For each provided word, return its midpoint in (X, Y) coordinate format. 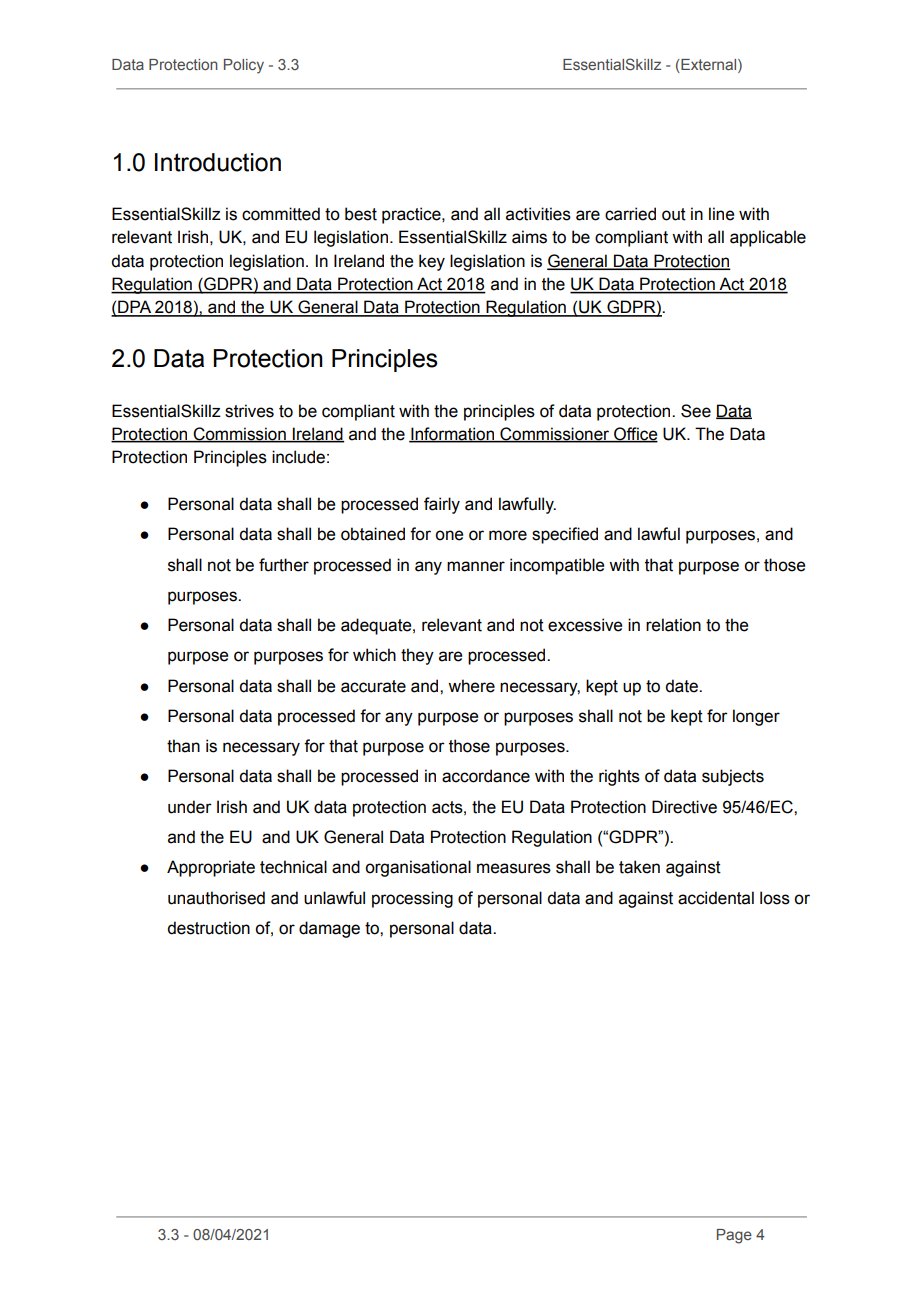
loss (775, 898)
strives (249, 411)
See (696, 411)
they (417, 656)
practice (412, 215)
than (183, 746)
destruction (208, 928)
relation (673, 625)
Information (453, 435)
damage (329, 929)
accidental (716, 898)
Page (734, 1236)
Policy (244, 66)
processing (412, 899)
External (709, 64)
